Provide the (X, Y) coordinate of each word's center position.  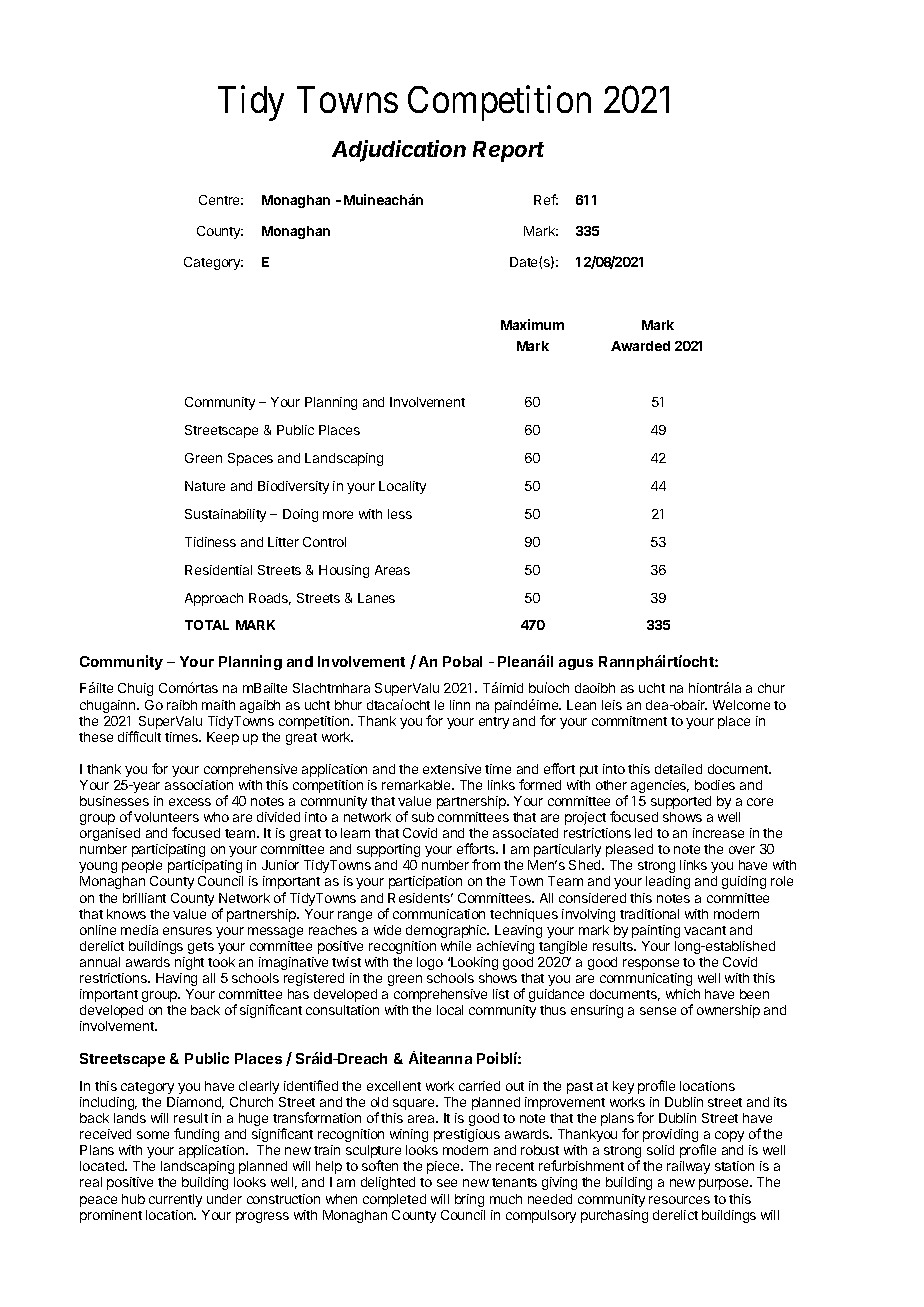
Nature (205, 486)
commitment (629, 721)
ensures (187, 931)
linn (460, 705)
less (400, 514)
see (447, 1183)
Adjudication (399, 151)
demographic (447, 931)
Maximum (532, 324)
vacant (705, 930)
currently (175, 1200)
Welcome (741, 705)
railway (688, 1167)
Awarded (640, 346)
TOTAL (207, 625)
